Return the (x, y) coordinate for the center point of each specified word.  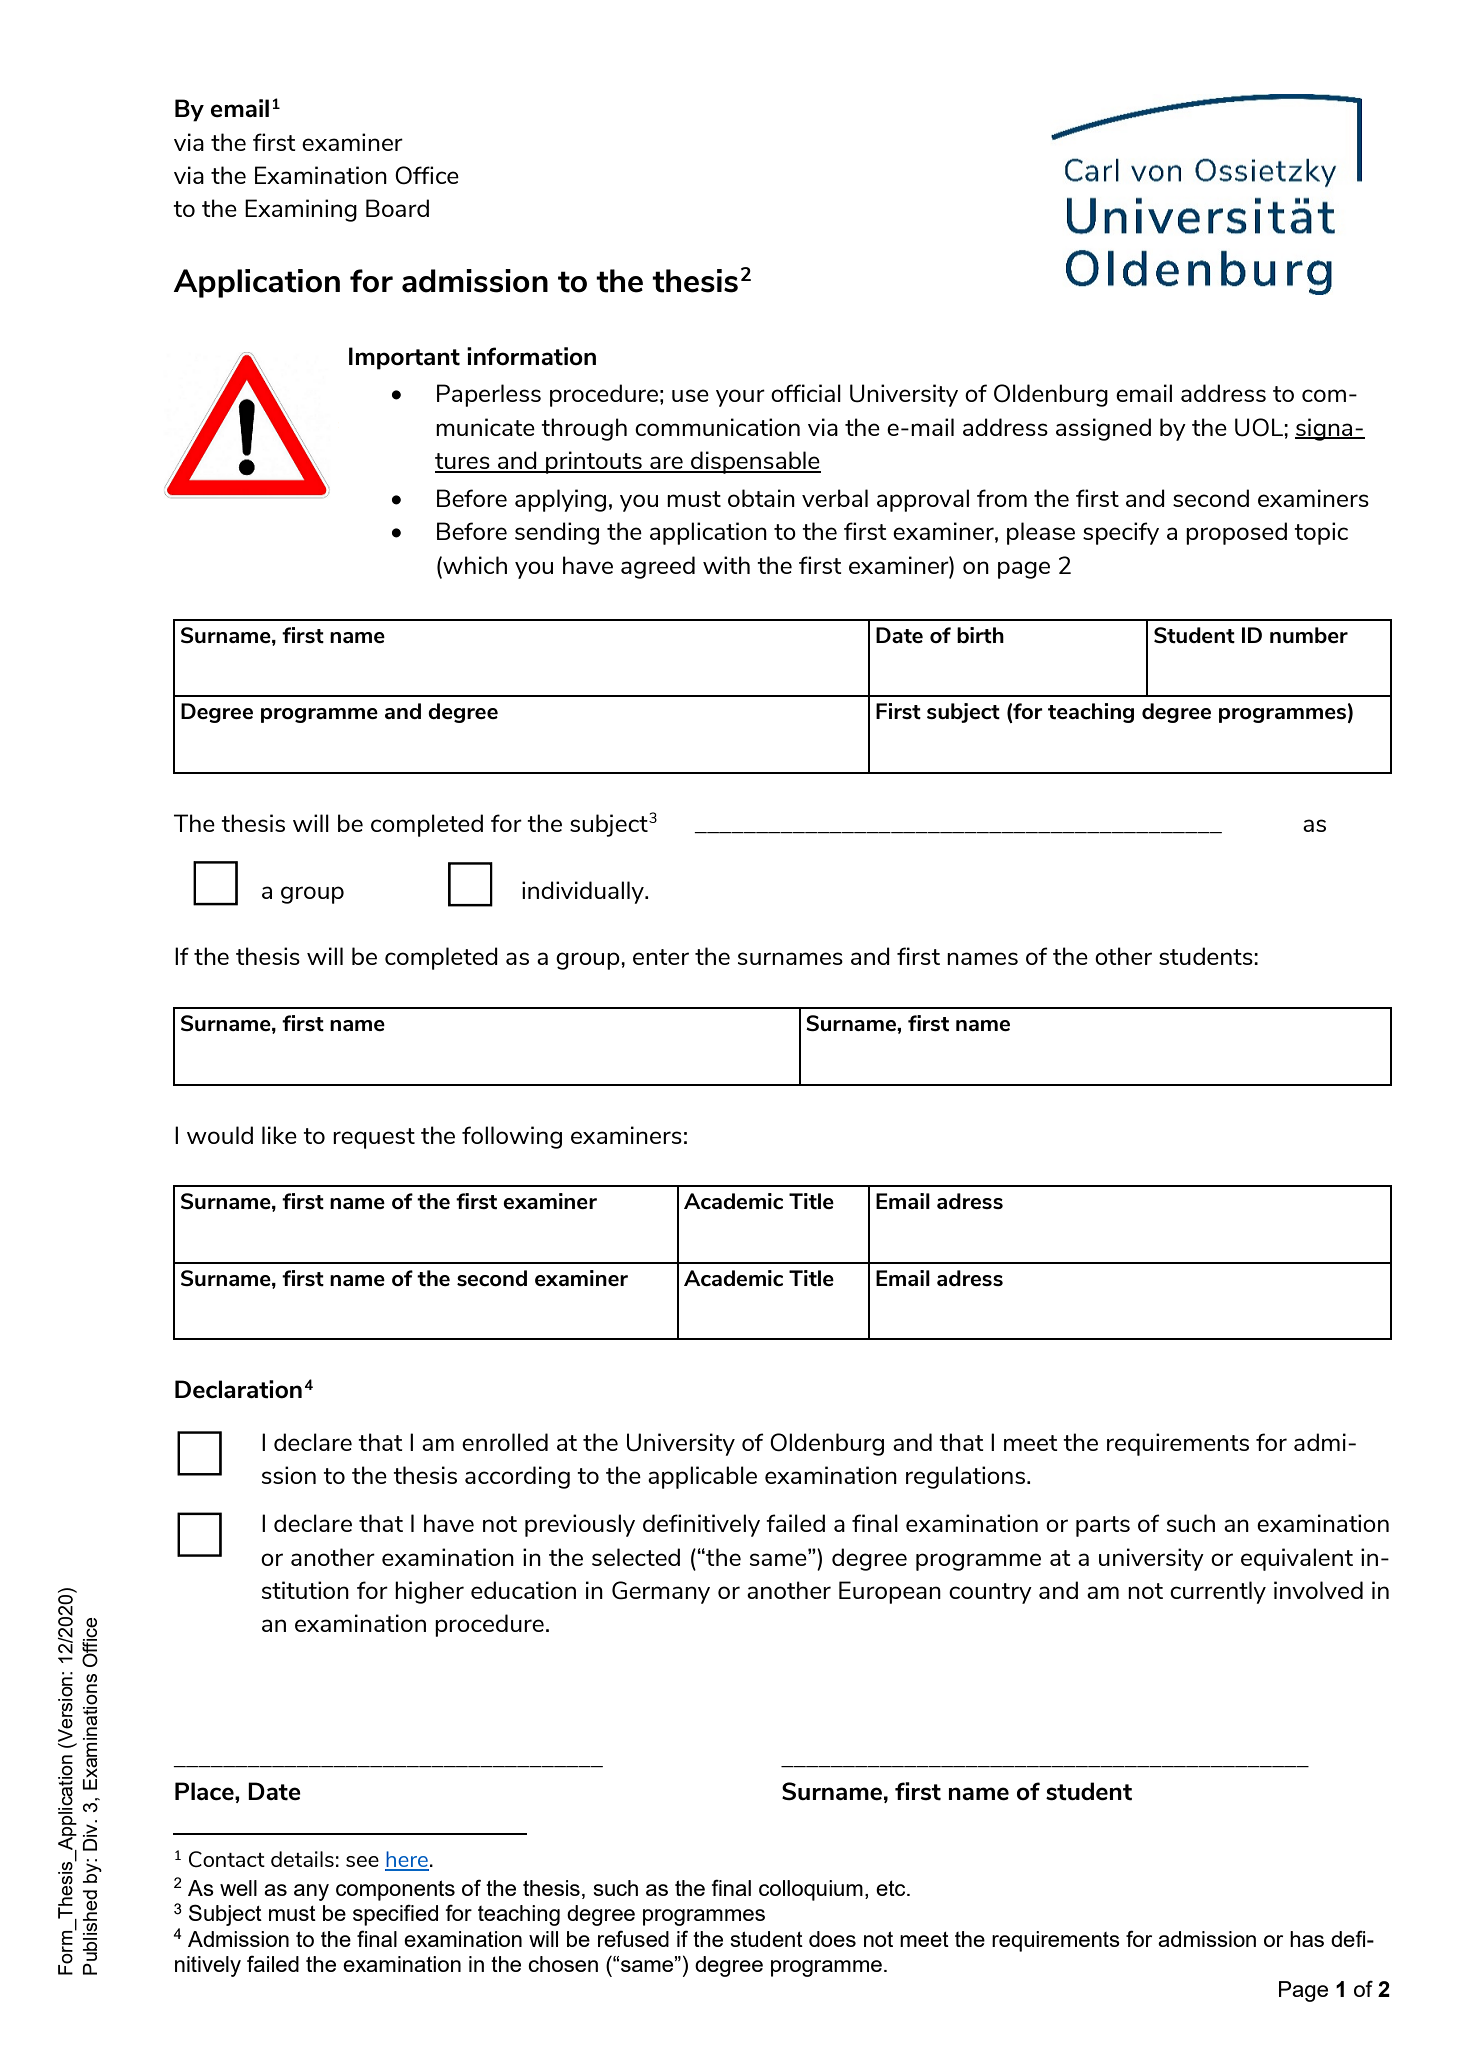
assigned (1103, 429)
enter (661, 957)
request (374, 1138)
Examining (301, 210)
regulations (965, 1477)
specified (395, 1915)
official (806, 393)
